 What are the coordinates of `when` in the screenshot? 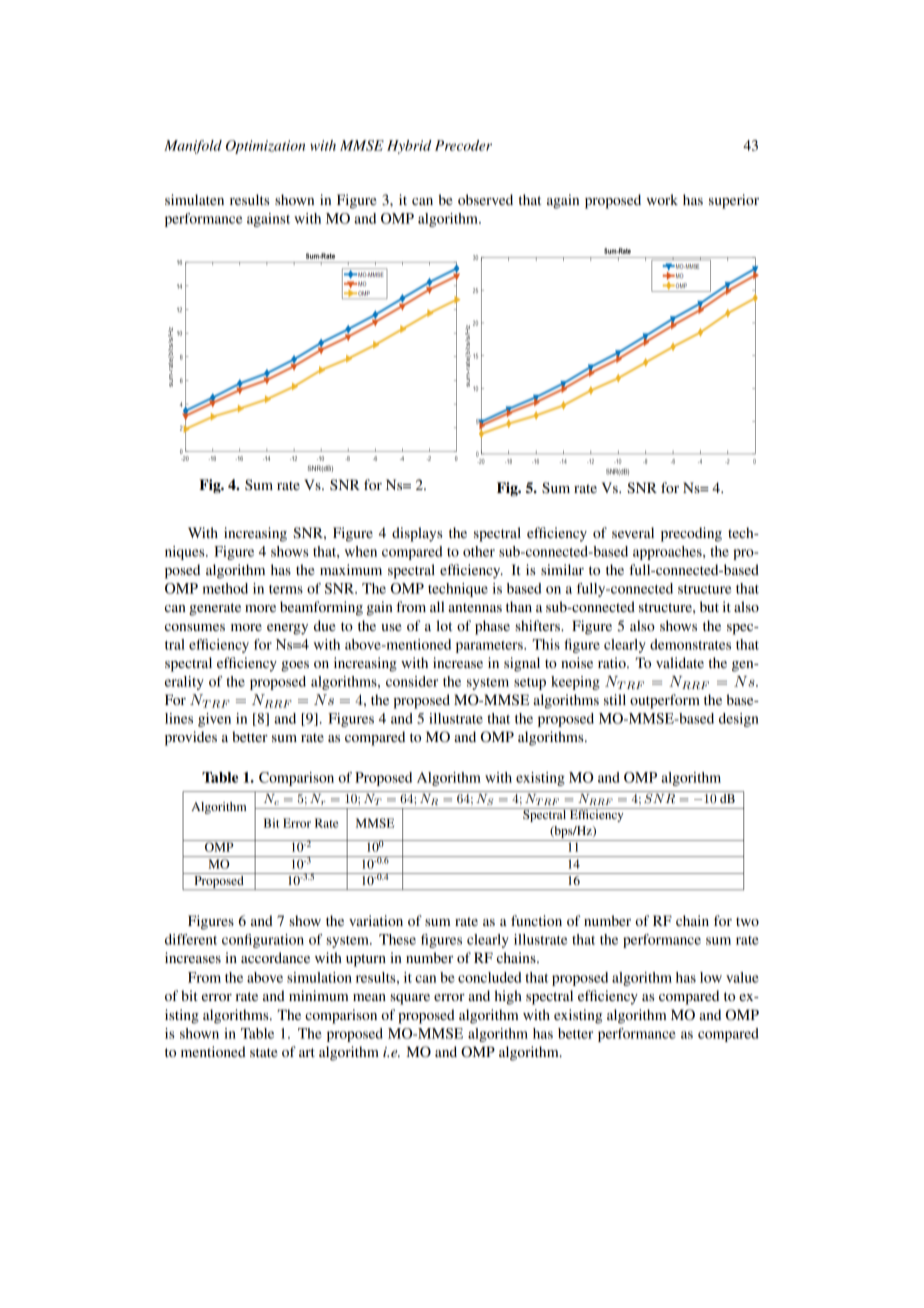 It's located at (361, 551).
